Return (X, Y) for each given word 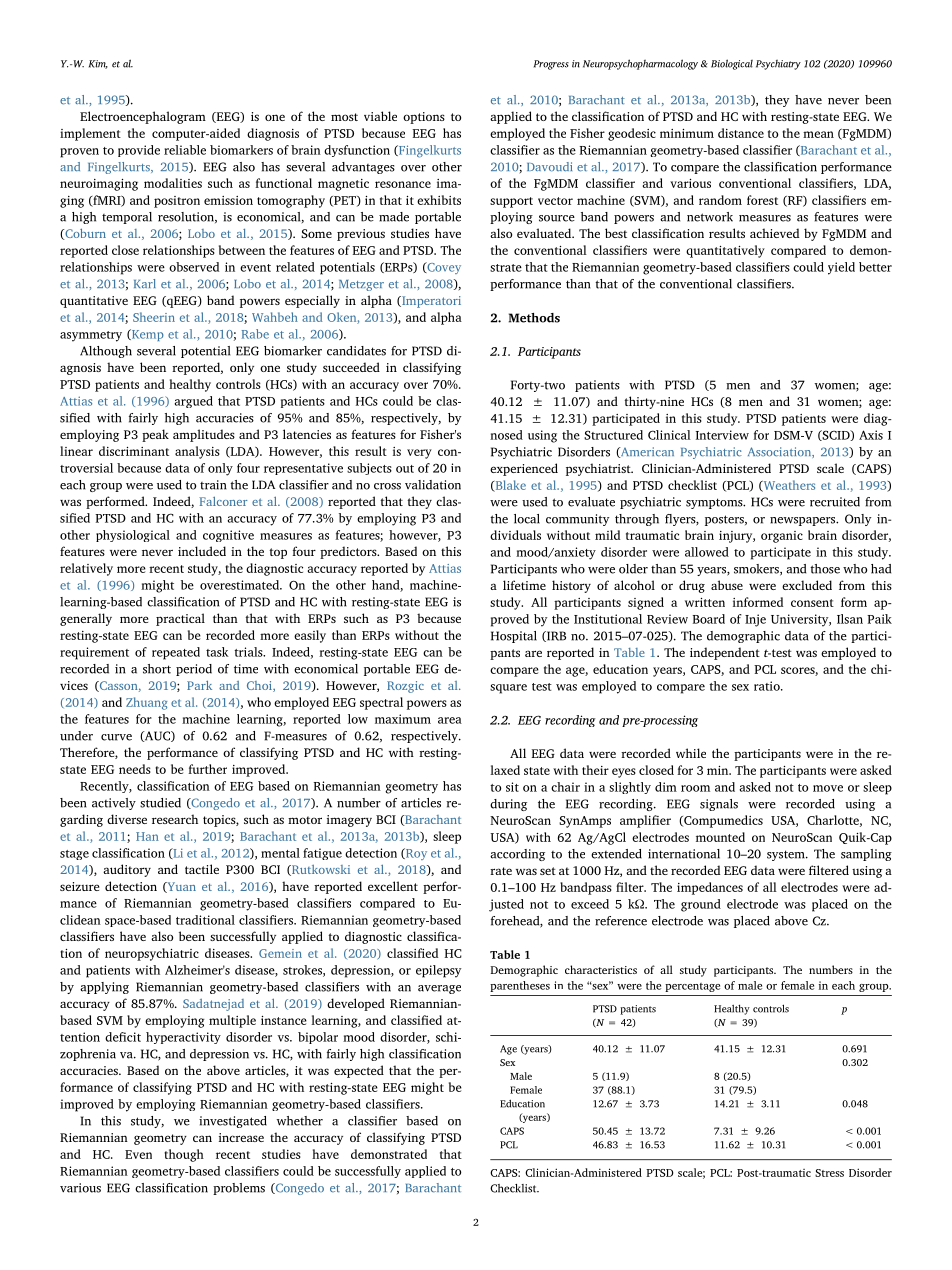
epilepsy (438, 971)
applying (104, 988)
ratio (768, 686)
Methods (534, 318)
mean (818, 134)
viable (380, 116)
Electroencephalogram (143, 117)
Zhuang (146, 703)
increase (241, 1137)
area (450, 720)
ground (701, 905)
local (527, 519)
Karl (145, 283)
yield (841, 268)
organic (782, 537)
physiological (133, 536)
